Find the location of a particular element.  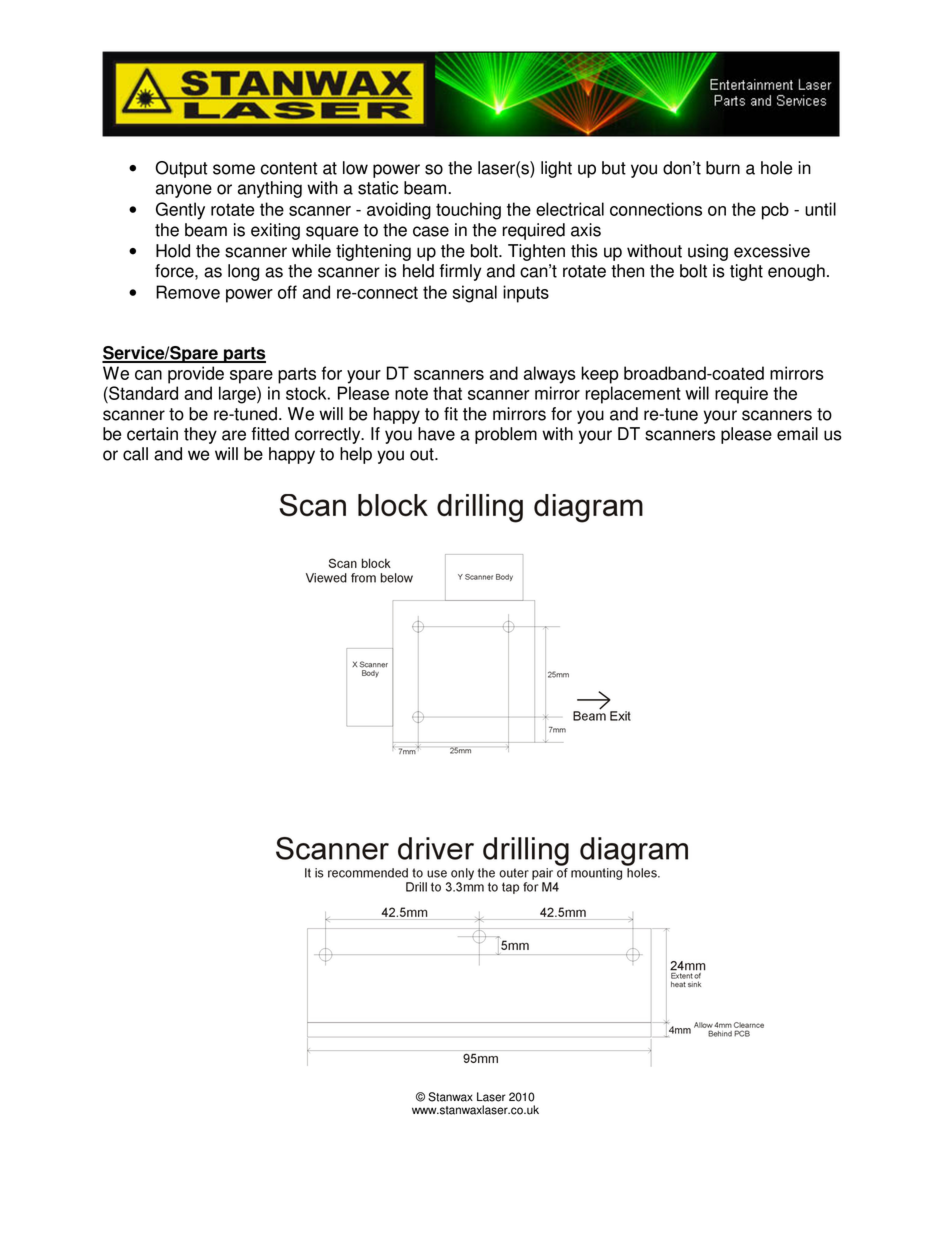

burn is located at coordinates (723, 168).
